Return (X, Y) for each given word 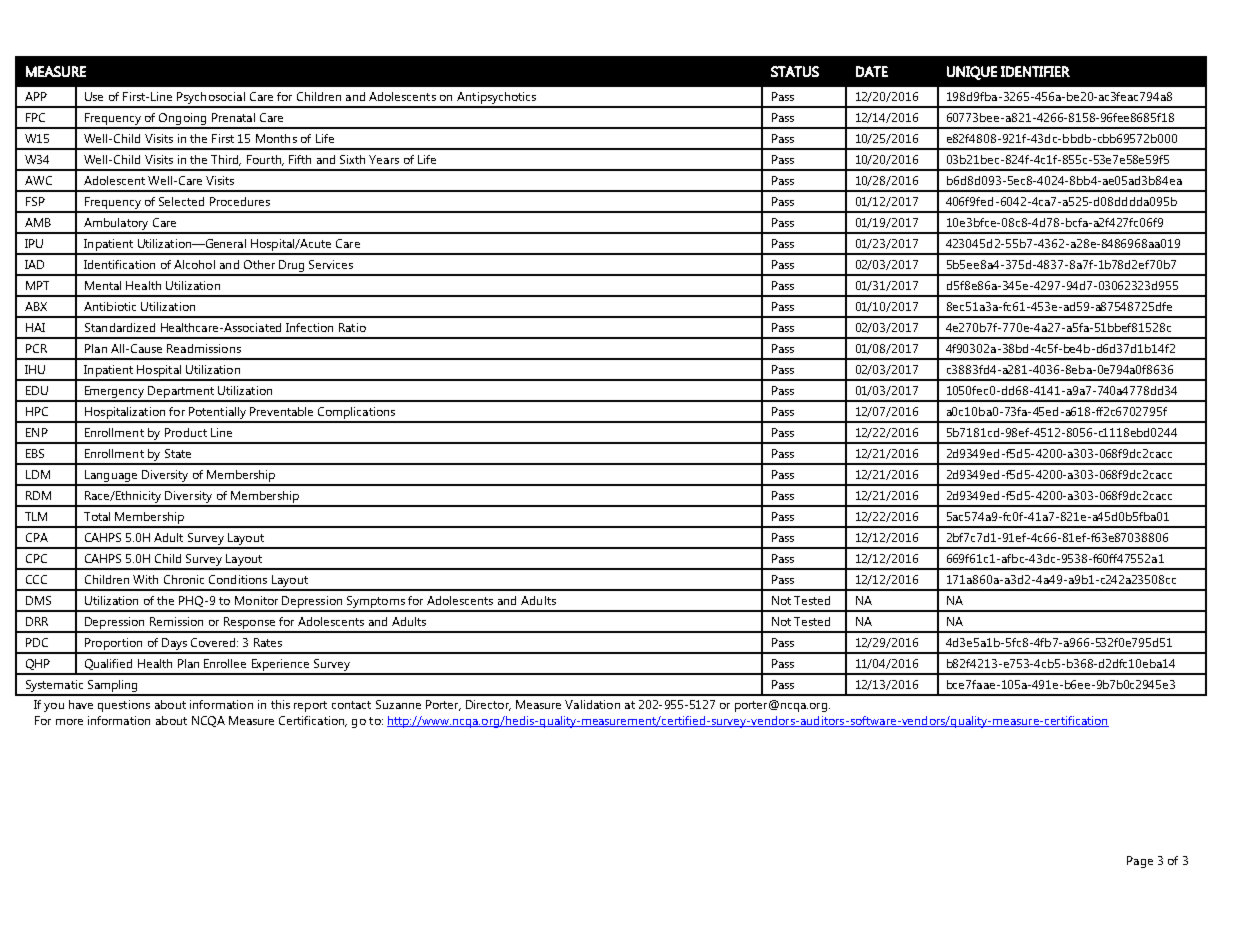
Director (488, 705)
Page (1140, 862)
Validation (592, 704)
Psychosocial (211, 99)
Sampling (112, 687)
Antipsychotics (497, 99)
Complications (357, 414)
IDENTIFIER (1035, 71)
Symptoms (376, 603)
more (69, 722)
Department (181, 393)
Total (97, 516)
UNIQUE (972, 73)
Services (331, 264)
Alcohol (194, 264)
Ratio (352, 327)
